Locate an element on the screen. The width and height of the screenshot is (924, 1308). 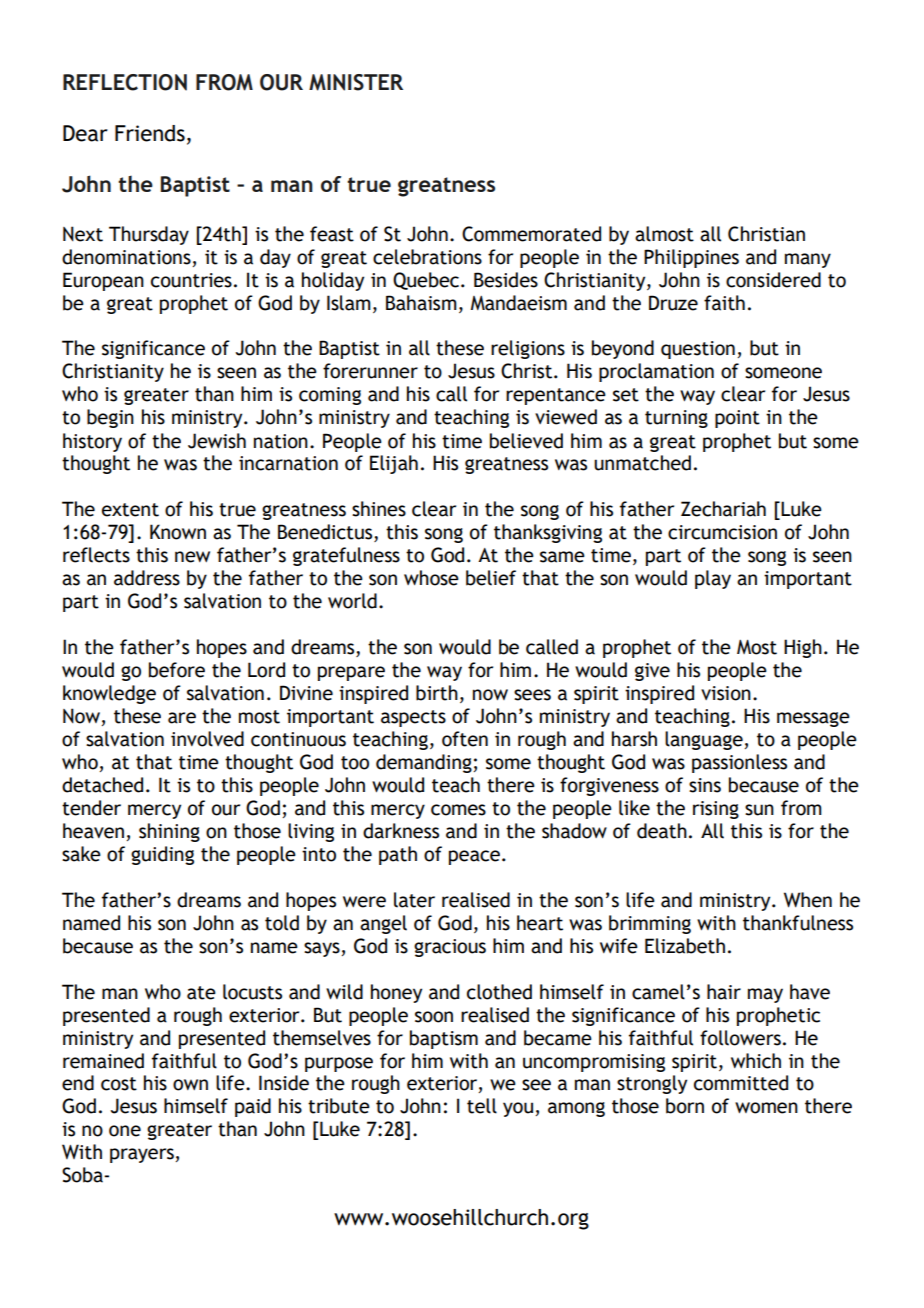
MINISTER is located at coordinates (356, 82).
